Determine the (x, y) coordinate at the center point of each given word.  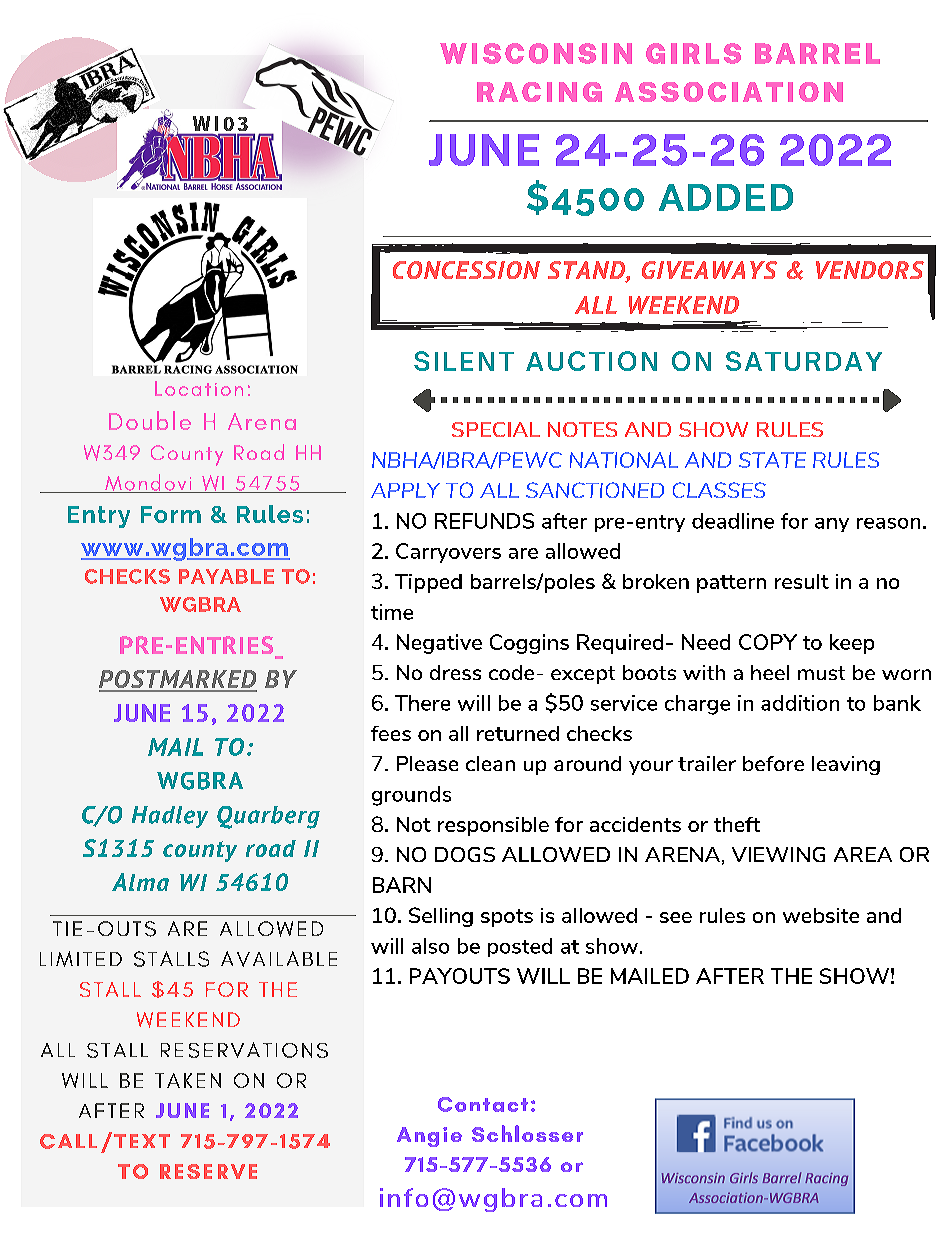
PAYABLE (226, 576)
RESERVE (208, 1171)
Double (150, 420)
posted (520, 947)
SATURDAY (804, 361)
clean (490, 763)
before (773, 763)
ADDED (726, 197)
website (821, 915)
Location (199, 388)
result (802, 581)
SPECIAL (496, 429)
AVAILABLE (279, 959)
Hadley (170, 817)
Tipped (428, 583)
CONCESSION (466, 270)
